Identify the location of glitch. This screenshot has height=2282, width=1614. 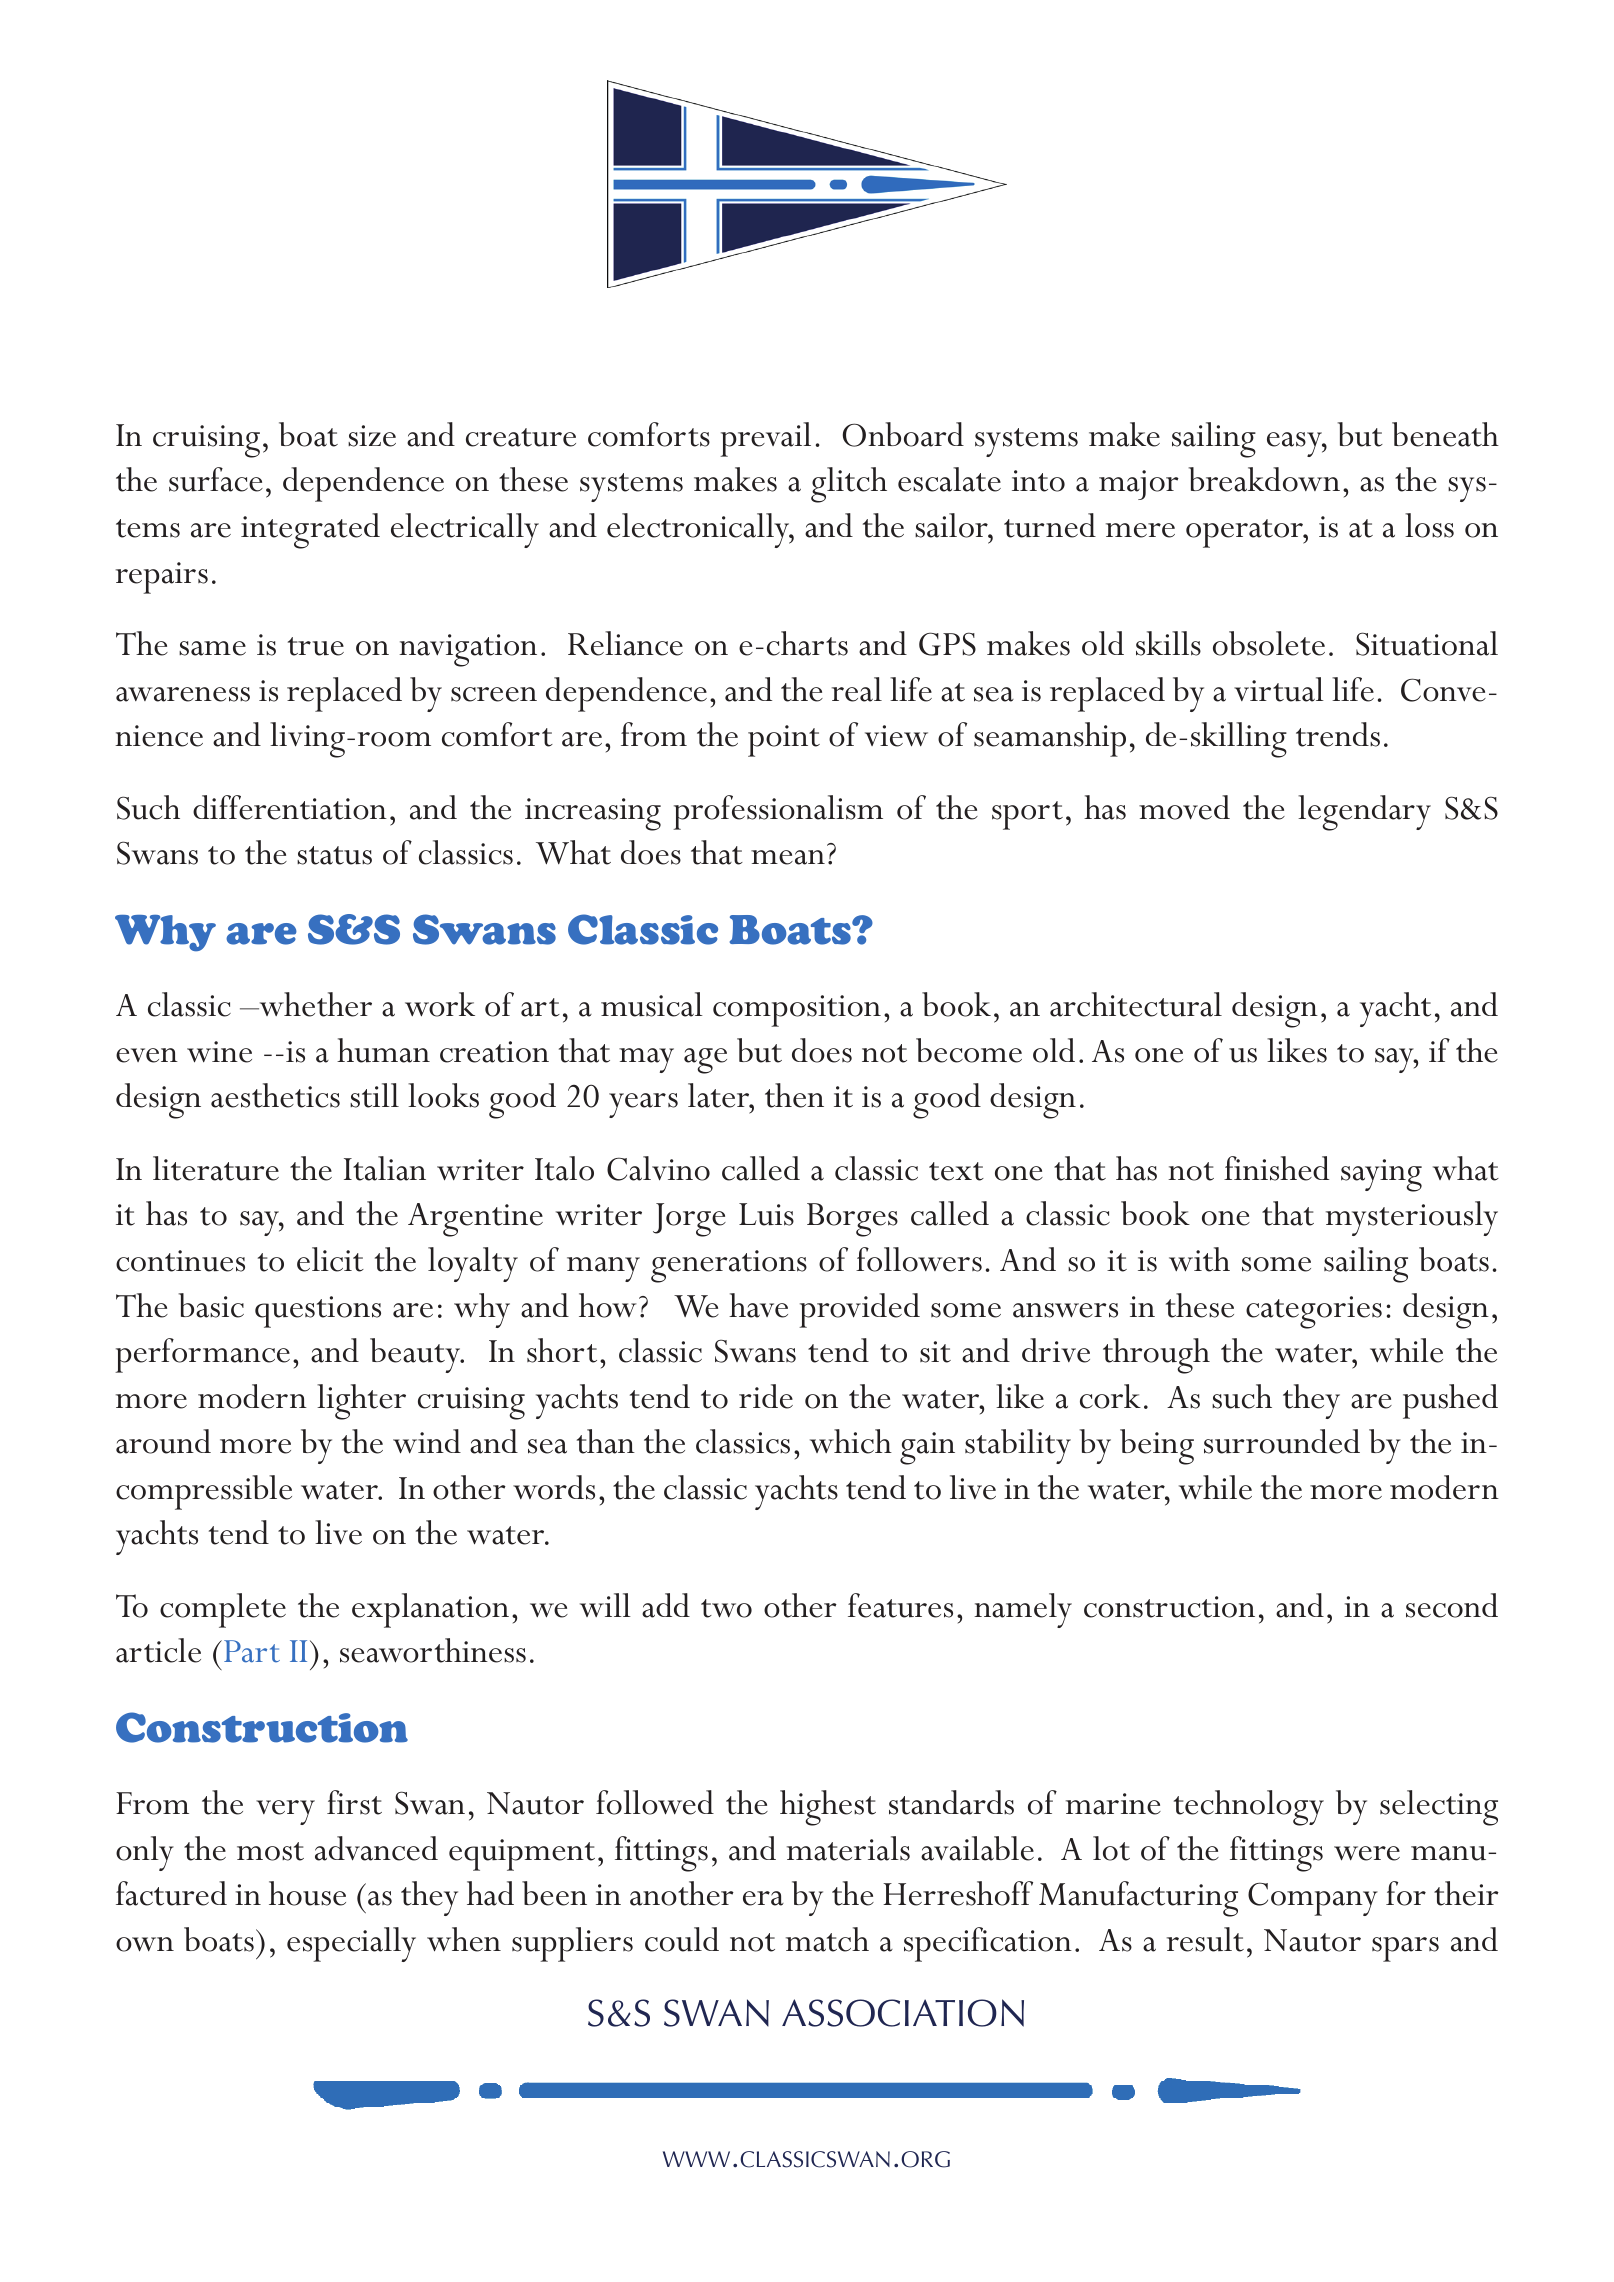
(849, 485).
